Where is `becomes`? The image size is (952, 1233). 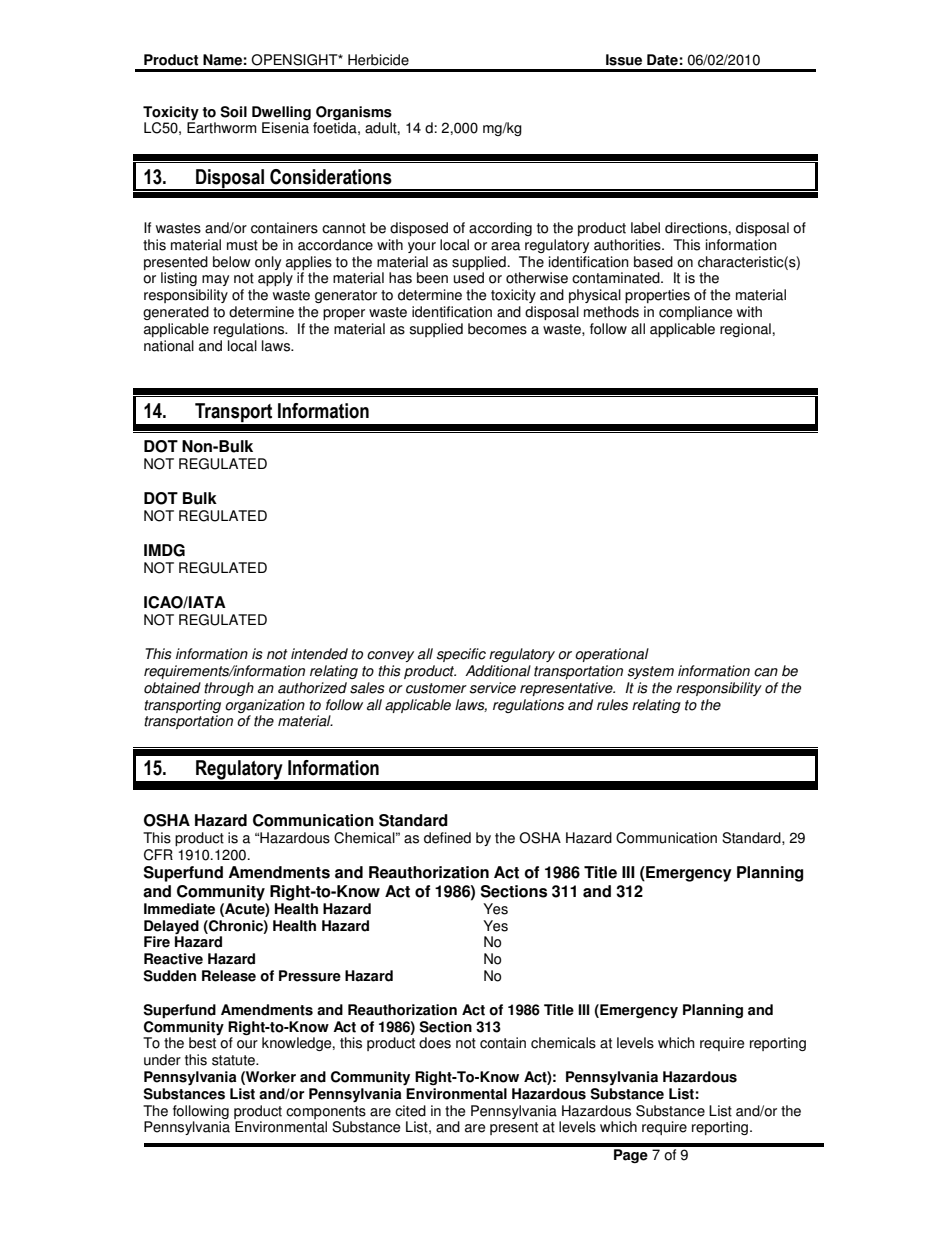 becomes is located at coordinates (497, 329).
